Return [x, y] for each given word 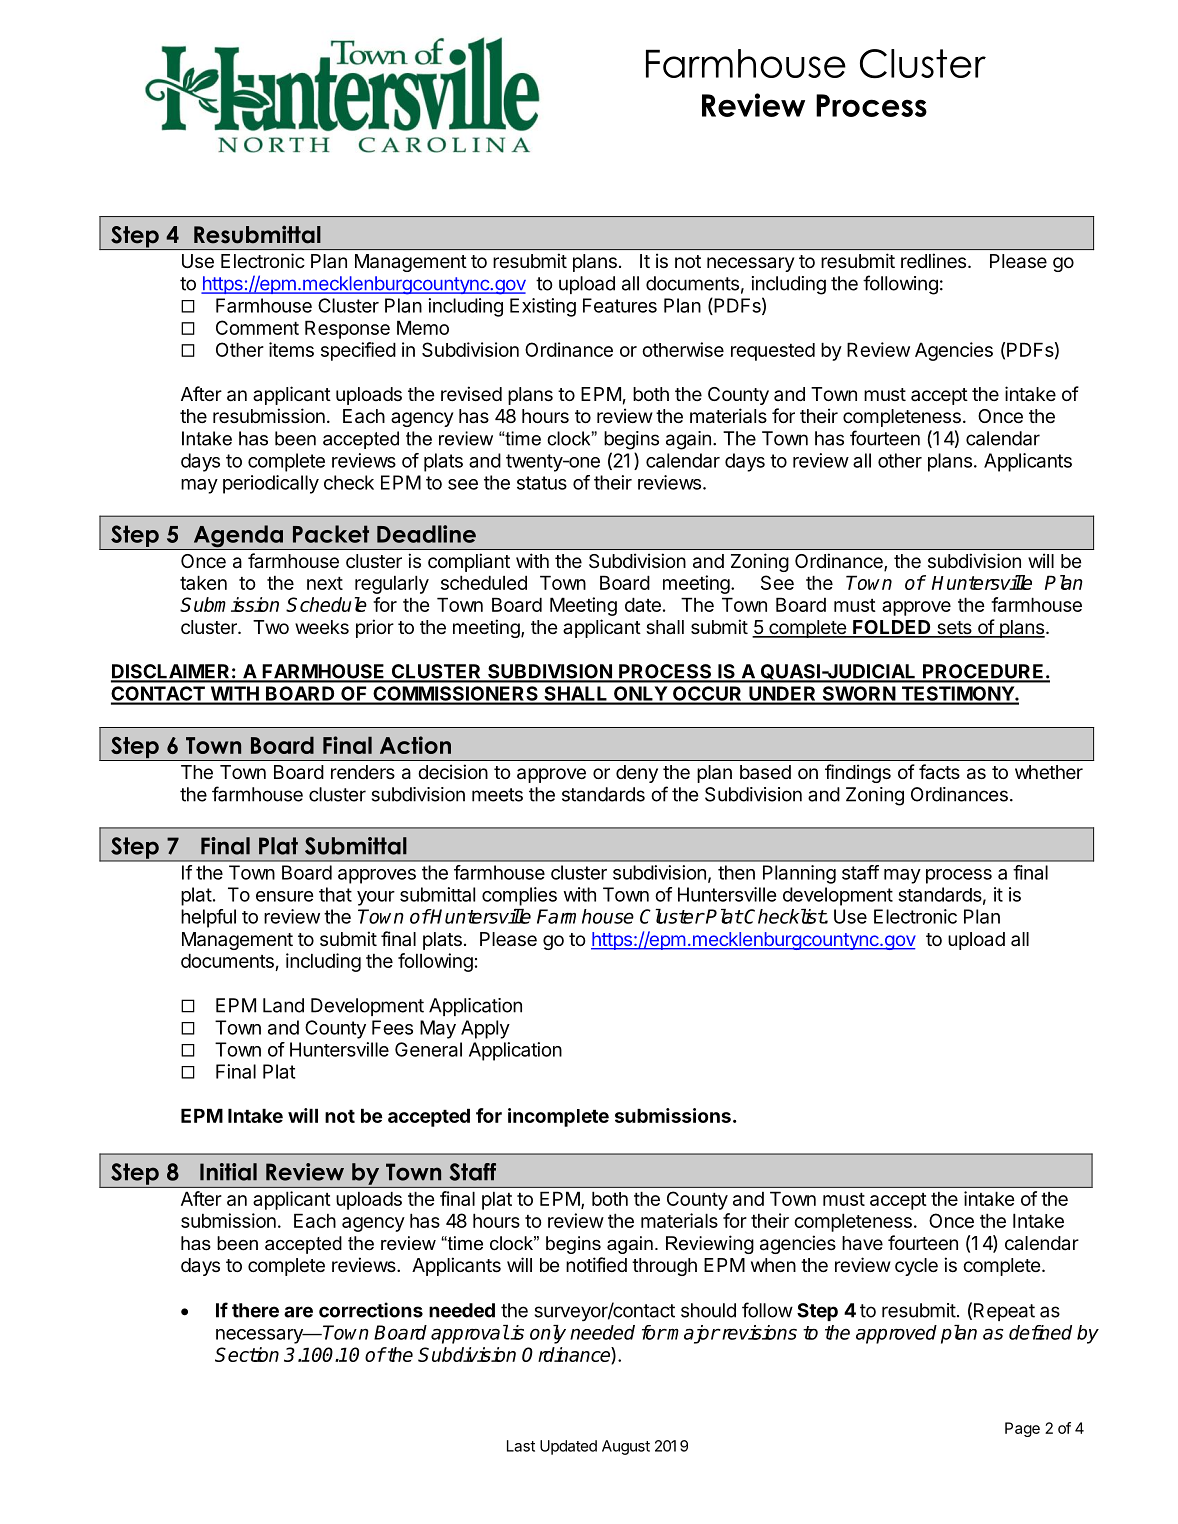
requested [773, 352]
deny [637, 774]
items [291, 349]
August [626, 1447]
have [862, 1243]
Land [283, 1005]
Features [620, 305]
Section [247, 1354]
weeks [322, 627]
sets [954, 629]
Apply [485, 1029]
